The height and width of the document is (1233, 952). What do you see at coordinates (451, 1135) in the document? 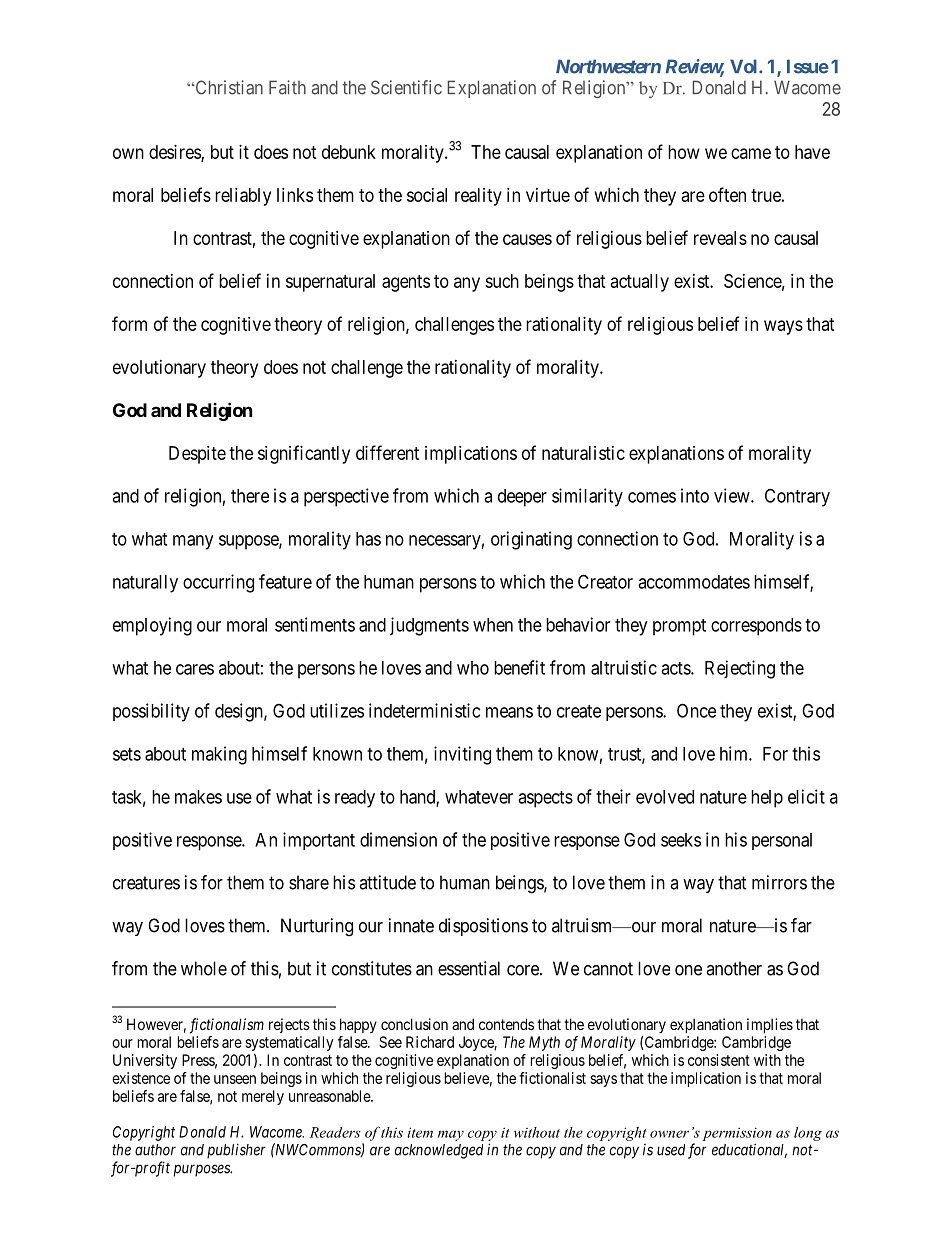
I see `may` at bounding box center [451, 1135].
